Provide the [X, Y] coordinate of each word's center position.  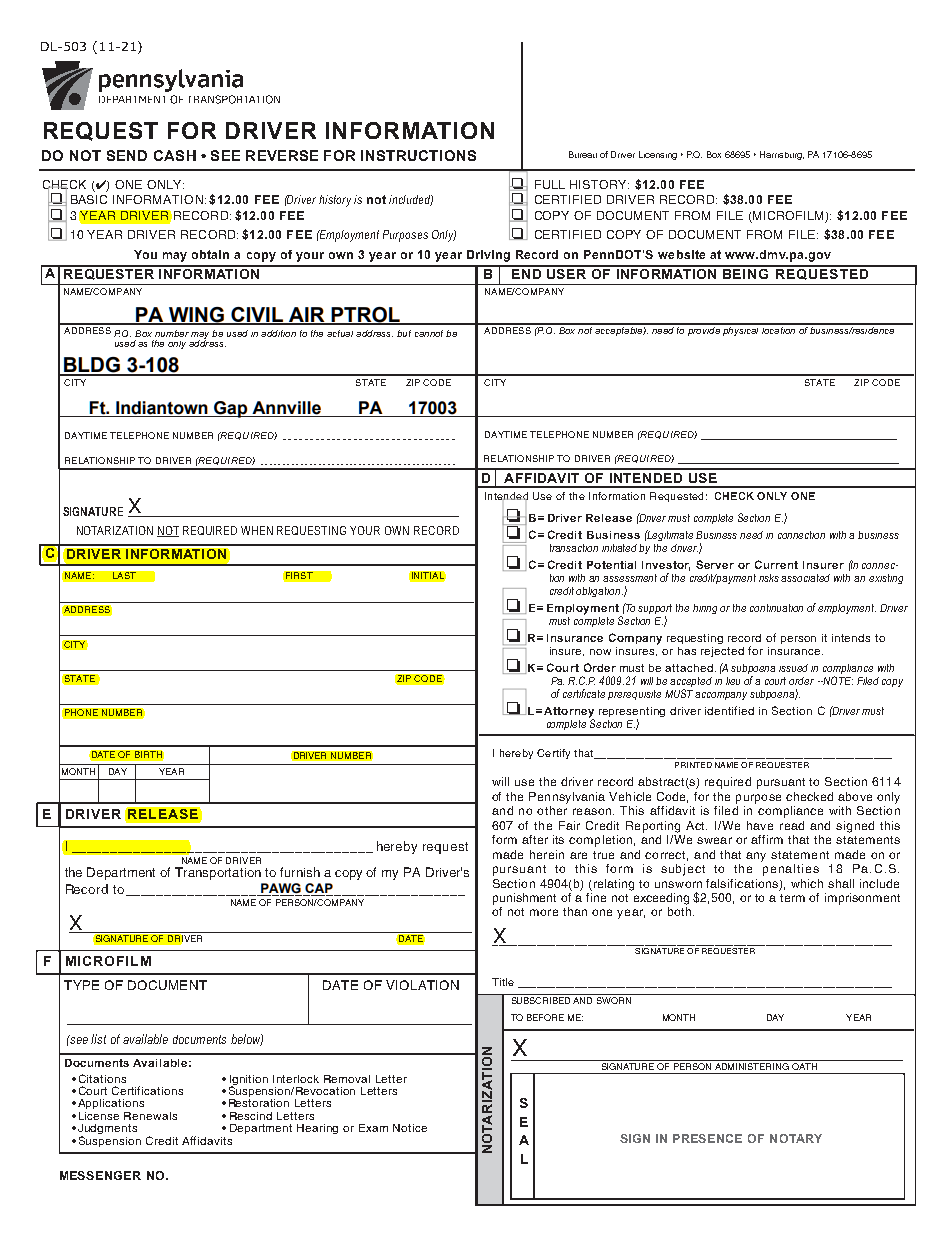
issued [793, 668]
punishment [524, 899]
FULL [550, 184]
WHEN [257, 530]
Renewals [150, 1116]
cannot [429, 333]
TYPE [81, 985]
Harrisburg [782, 155]
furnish [300, 872]
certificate [584, 693]
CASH [175, 155]
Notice [410, 1128]
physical [741, 330]
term [792, 898]
